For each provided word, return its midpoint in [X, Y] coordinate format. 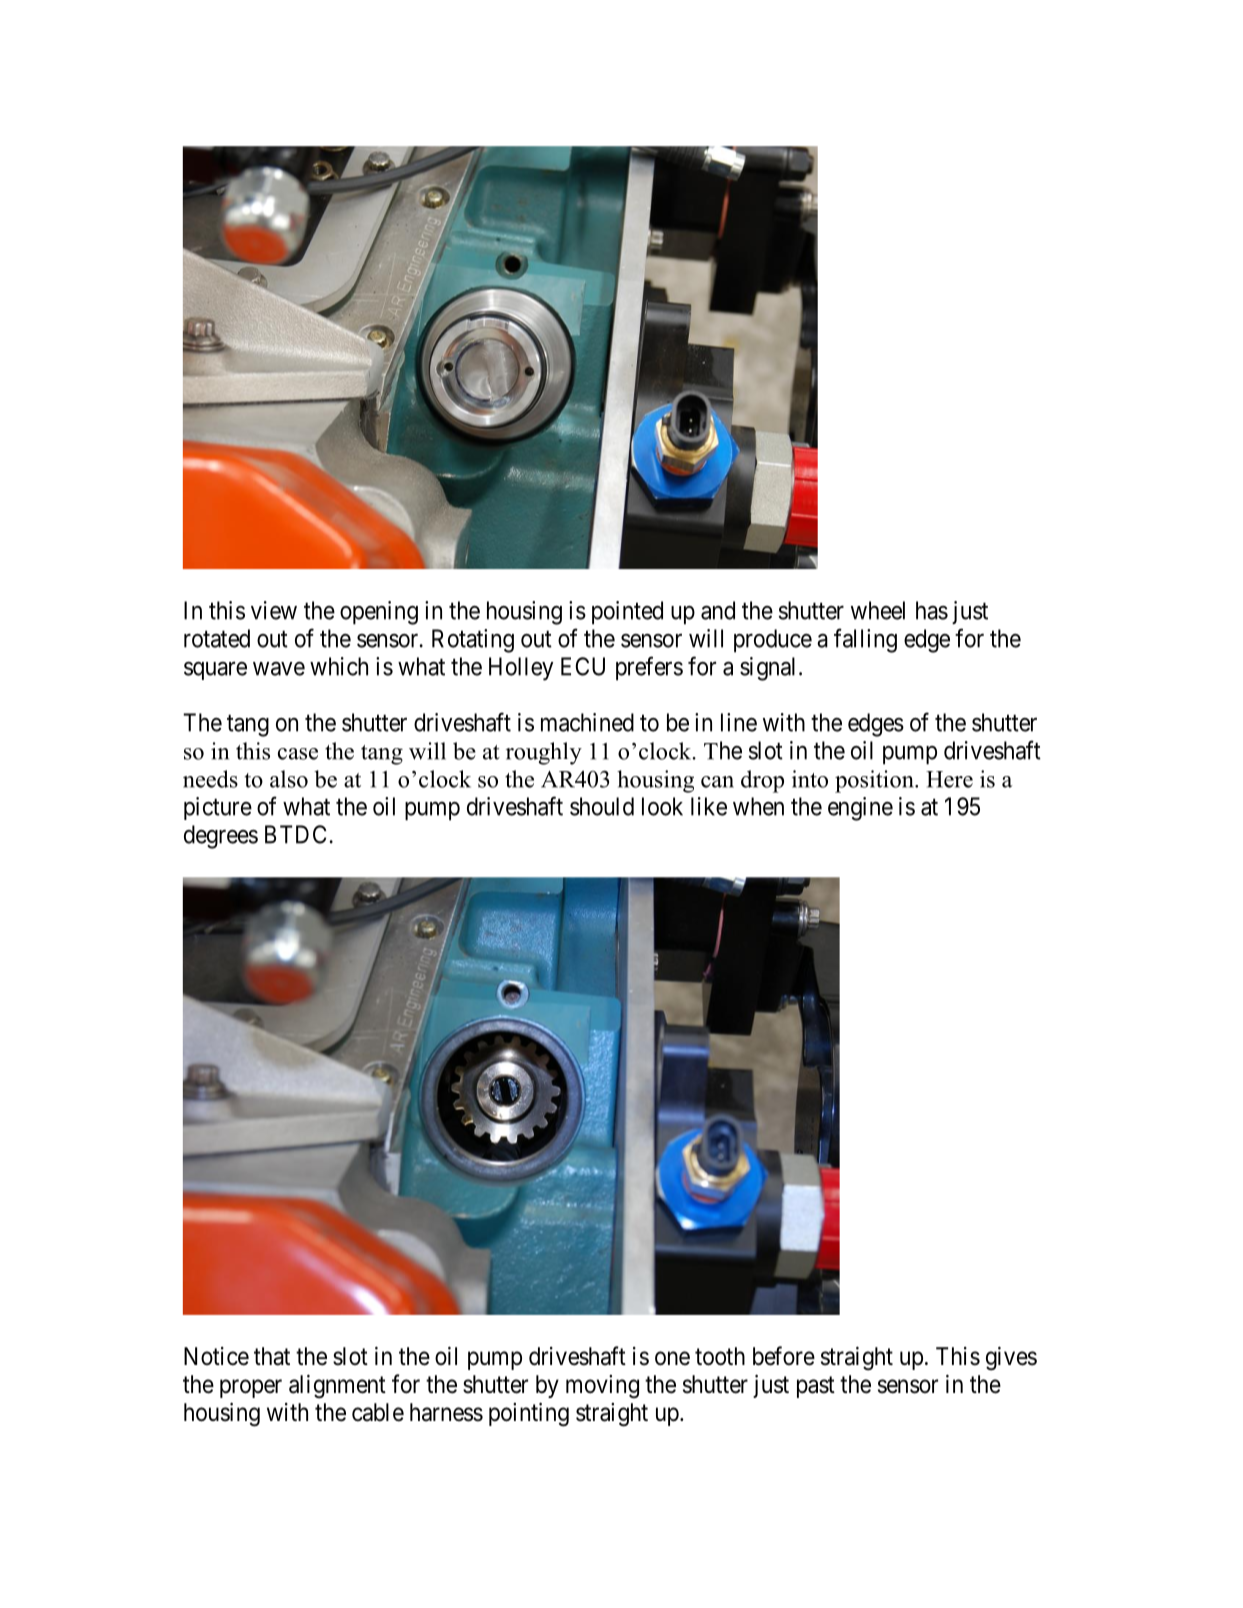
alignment [337, 1386]
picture [218, 808]
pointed [627, 613]
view [274, 610]
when [758, 806]
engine [860, 809]
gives [1011, 1358]
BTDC [295, 834]
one [672, 1358]
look [662, 806]
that [272, 1356]
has [932, 610]
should [602, 806]
